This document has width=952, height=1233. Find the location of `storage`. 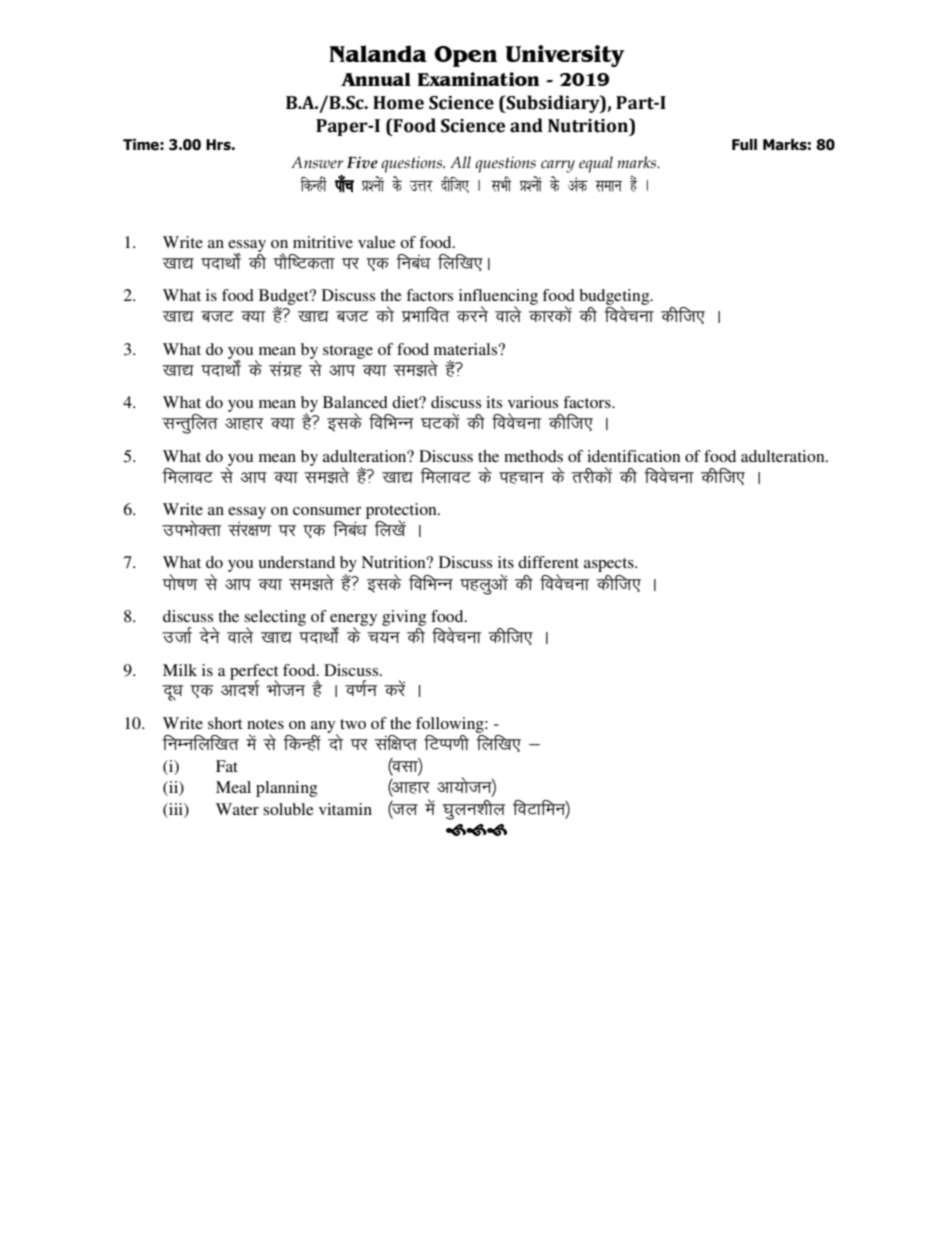

storage is located at coordinates (348, 352).
